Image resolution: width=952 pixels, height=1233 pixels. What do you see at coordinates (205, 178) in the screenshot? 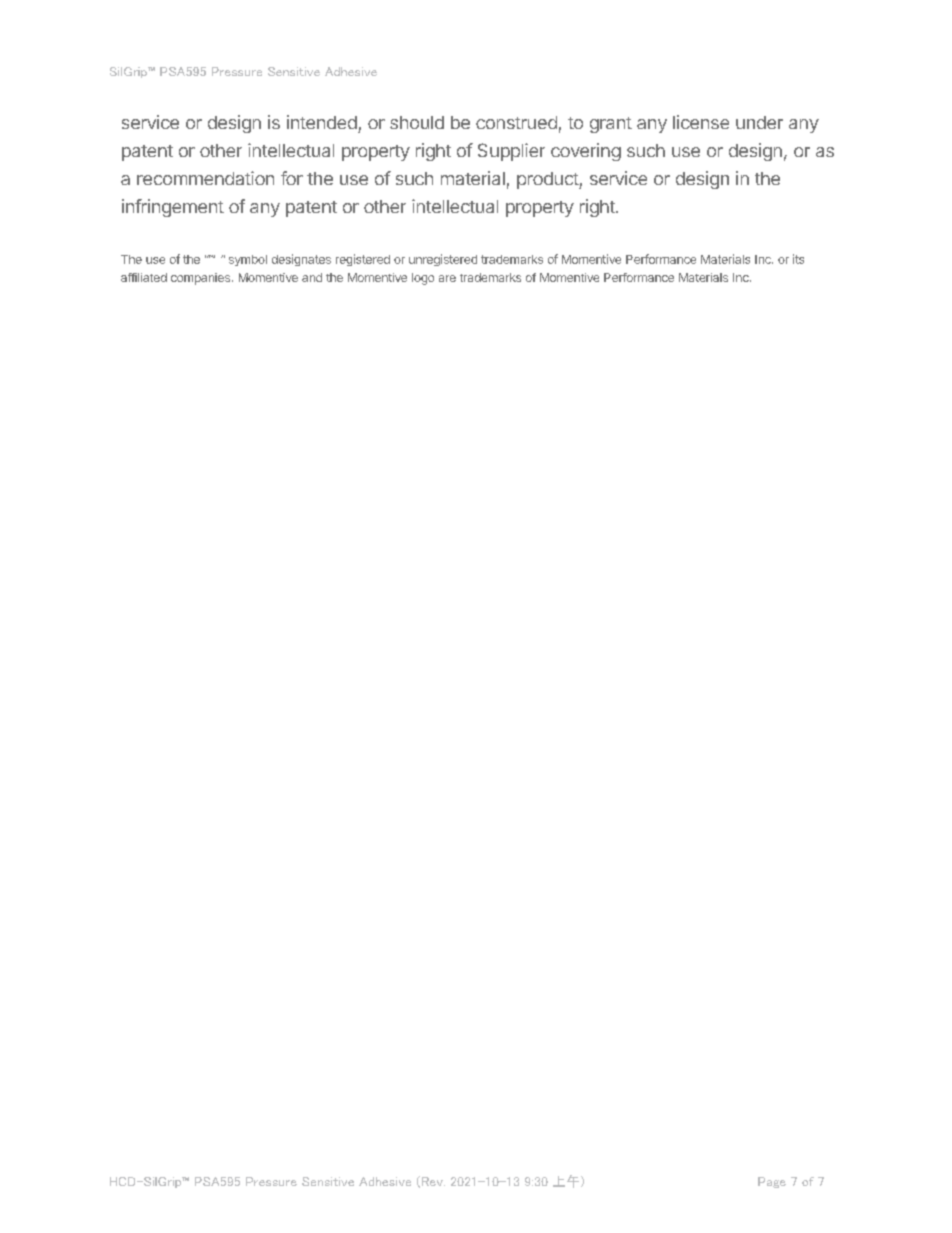
I see `recommendation` at bounding box center [205, 178].
